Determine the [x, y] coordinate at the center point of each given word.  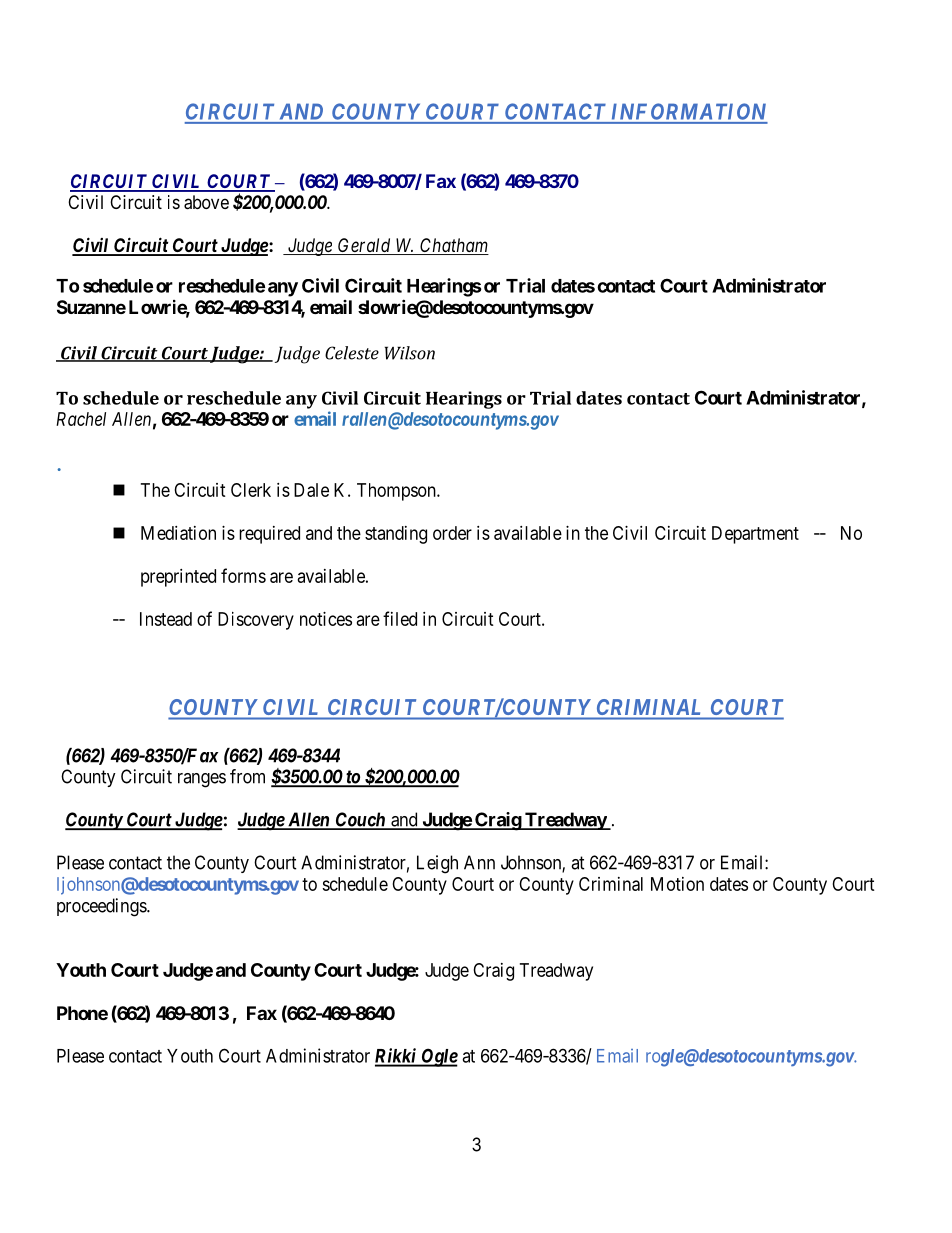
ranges [202, 780]
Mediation [178, 533]
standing [396, 535]
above [206, 202]
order [452, 533]
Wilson [410, 353]
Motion [677, 884]
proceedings [102, 907]
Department [755, 535]
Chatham [453, 246]
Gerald [364, 246]
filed [400, 618]
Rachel [81, 419]
